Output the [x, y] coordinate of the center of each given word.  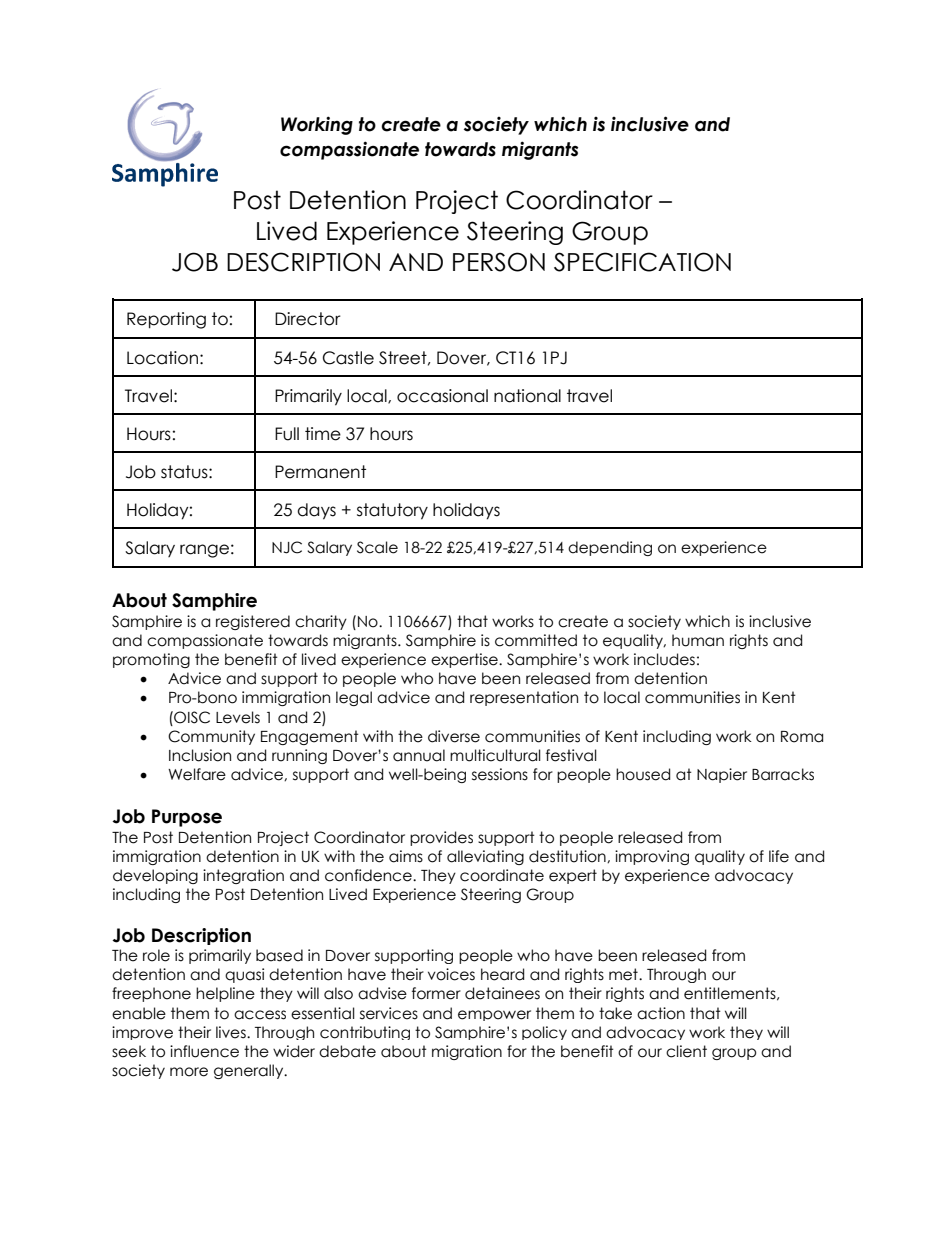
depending [610, 548]
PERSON [499, 262]
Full [287, 434]
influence [204, 1051]
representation [524, 698]
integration [243, 876]
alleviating [485, 857]
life [779, 856]
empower [494, 1015]
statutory [392, 511]
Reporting [166, 320]
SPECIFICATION [642, 262]
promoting [151, 660]
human [698, 640]
